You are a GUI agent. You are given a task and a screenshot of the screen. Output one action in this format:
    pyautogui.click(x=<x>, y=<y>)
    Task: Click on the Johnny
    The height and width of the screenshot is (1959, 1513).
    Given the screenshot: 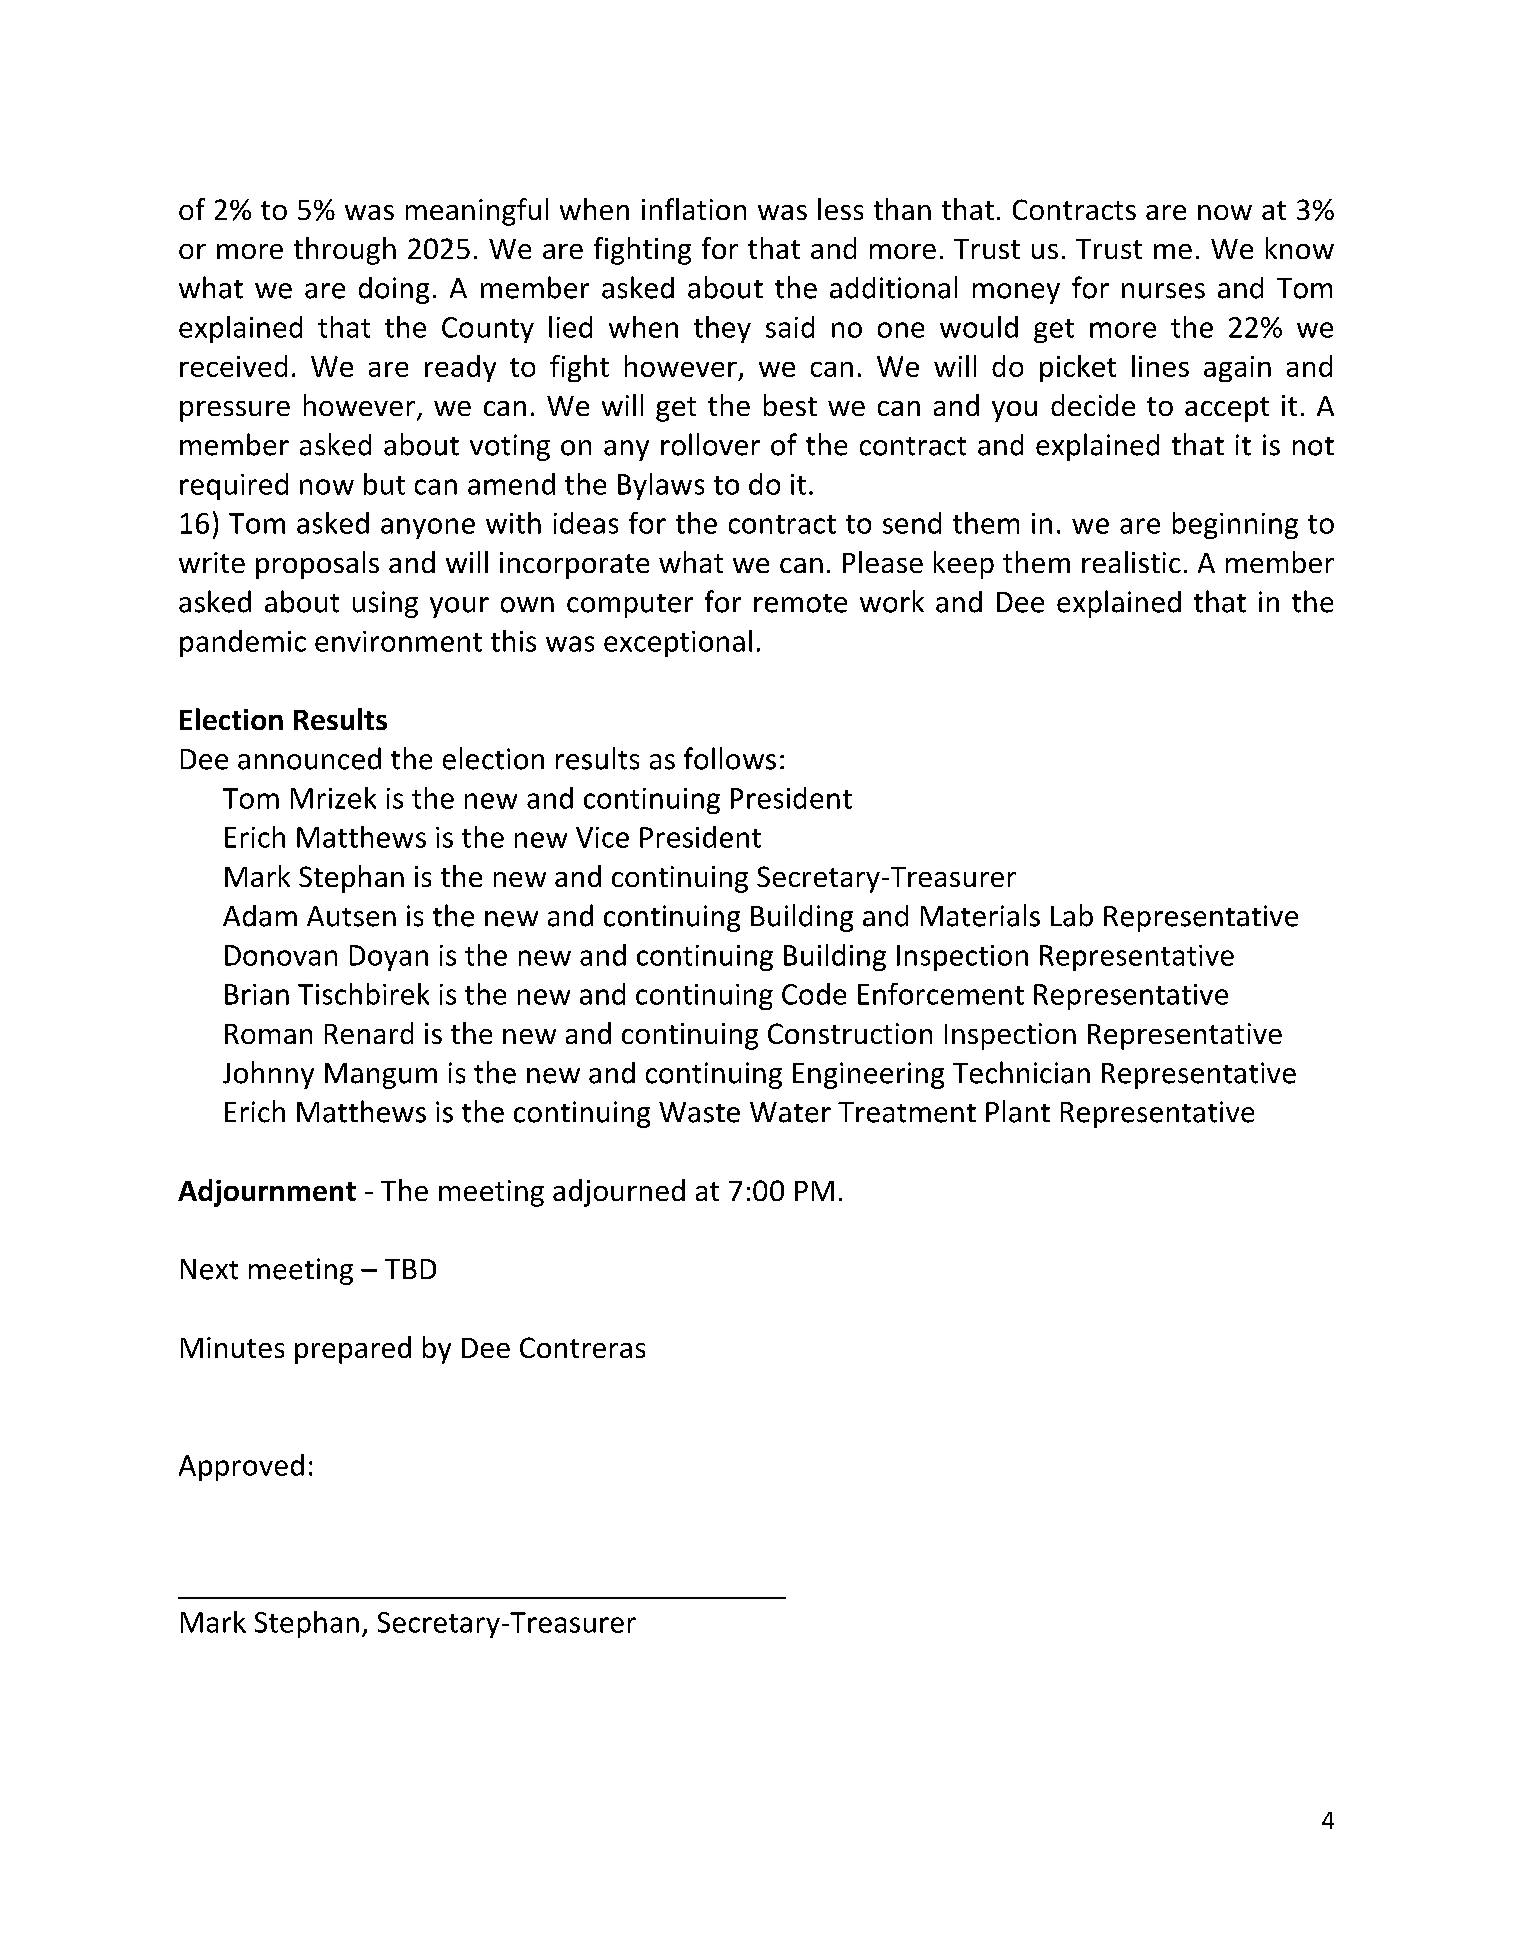 What is the action you would take?
    pyautogui.click(x=268, y=1075)
